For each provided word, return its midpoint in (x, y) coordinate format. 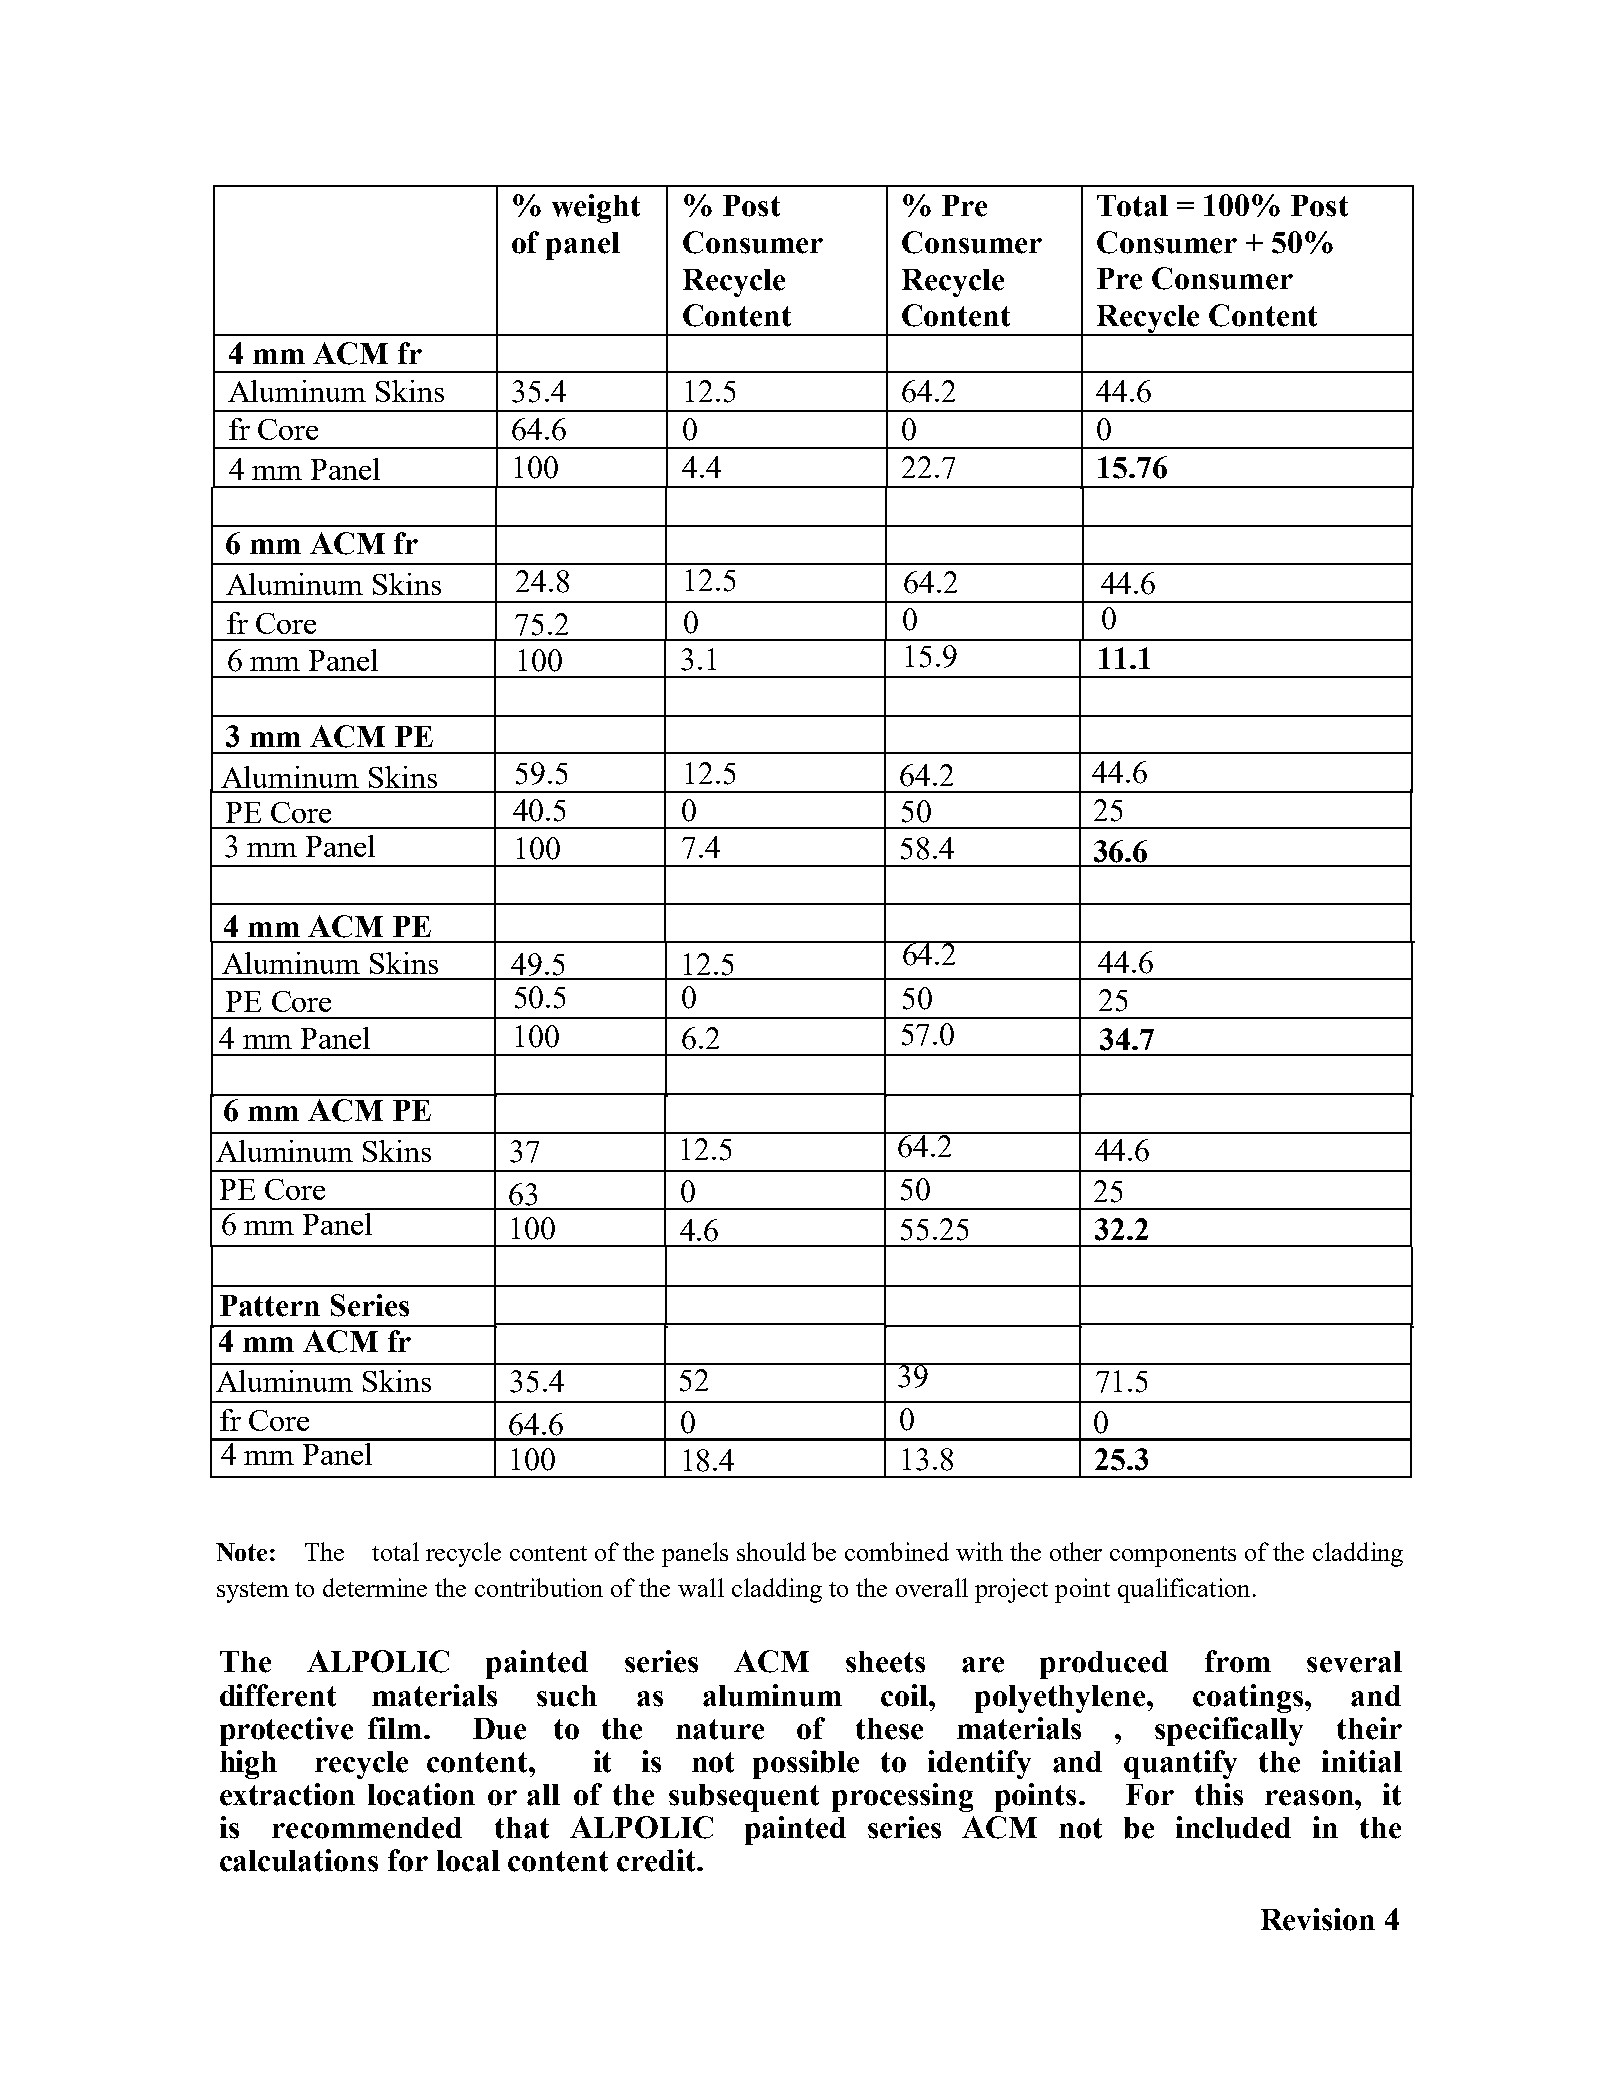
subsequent (744, 1798)
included (1233, 1827)
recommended (367, 1828)
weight (596, 208)
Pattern (270, 1306)
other (1076, 1551)
